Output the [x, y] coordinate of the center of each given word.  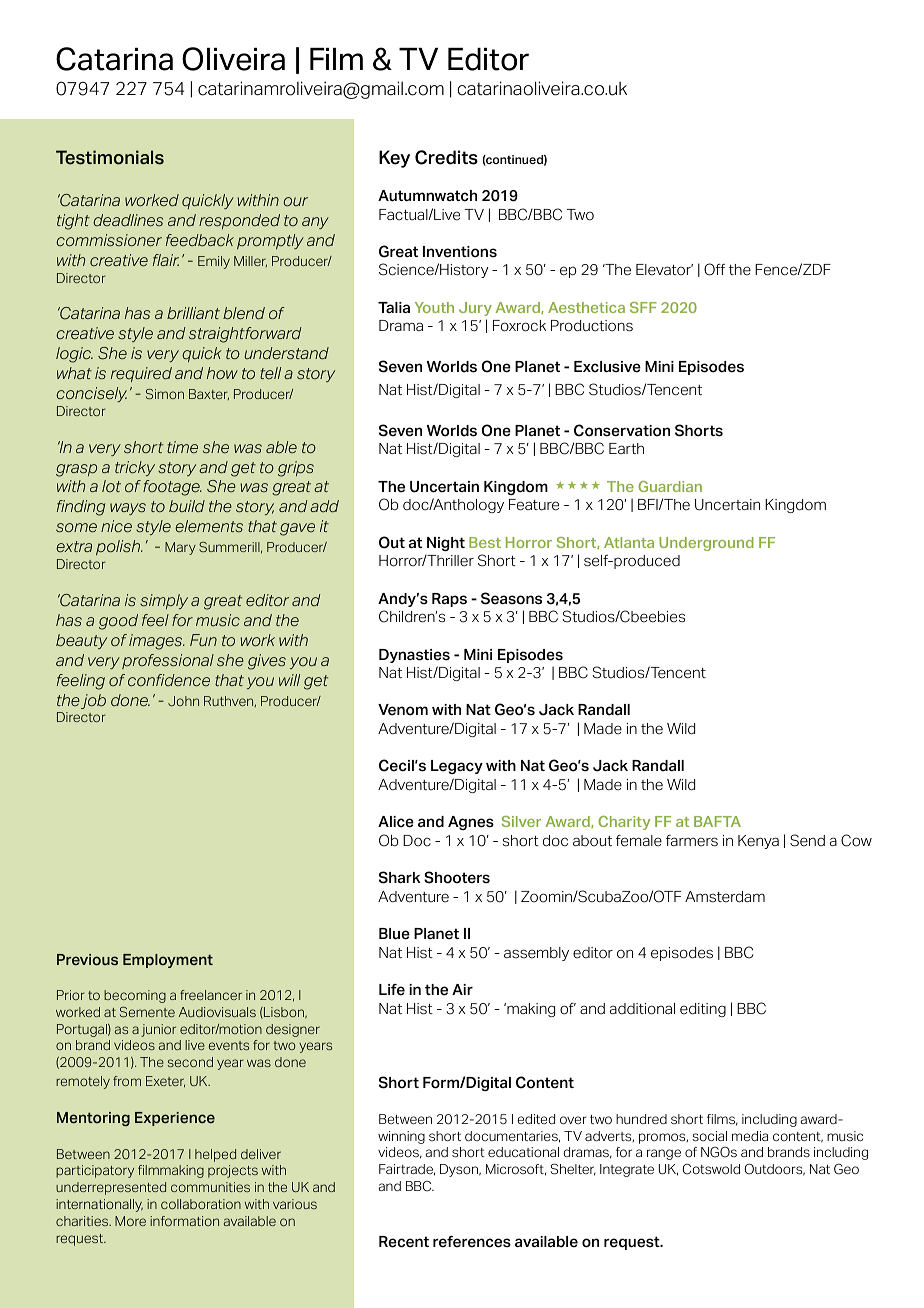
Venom [403, 710]
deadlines [128, 220]
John [183, 701]
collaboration [201, 1204]
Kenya [758, 842]
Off [714, 269]
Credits [446, 157]
